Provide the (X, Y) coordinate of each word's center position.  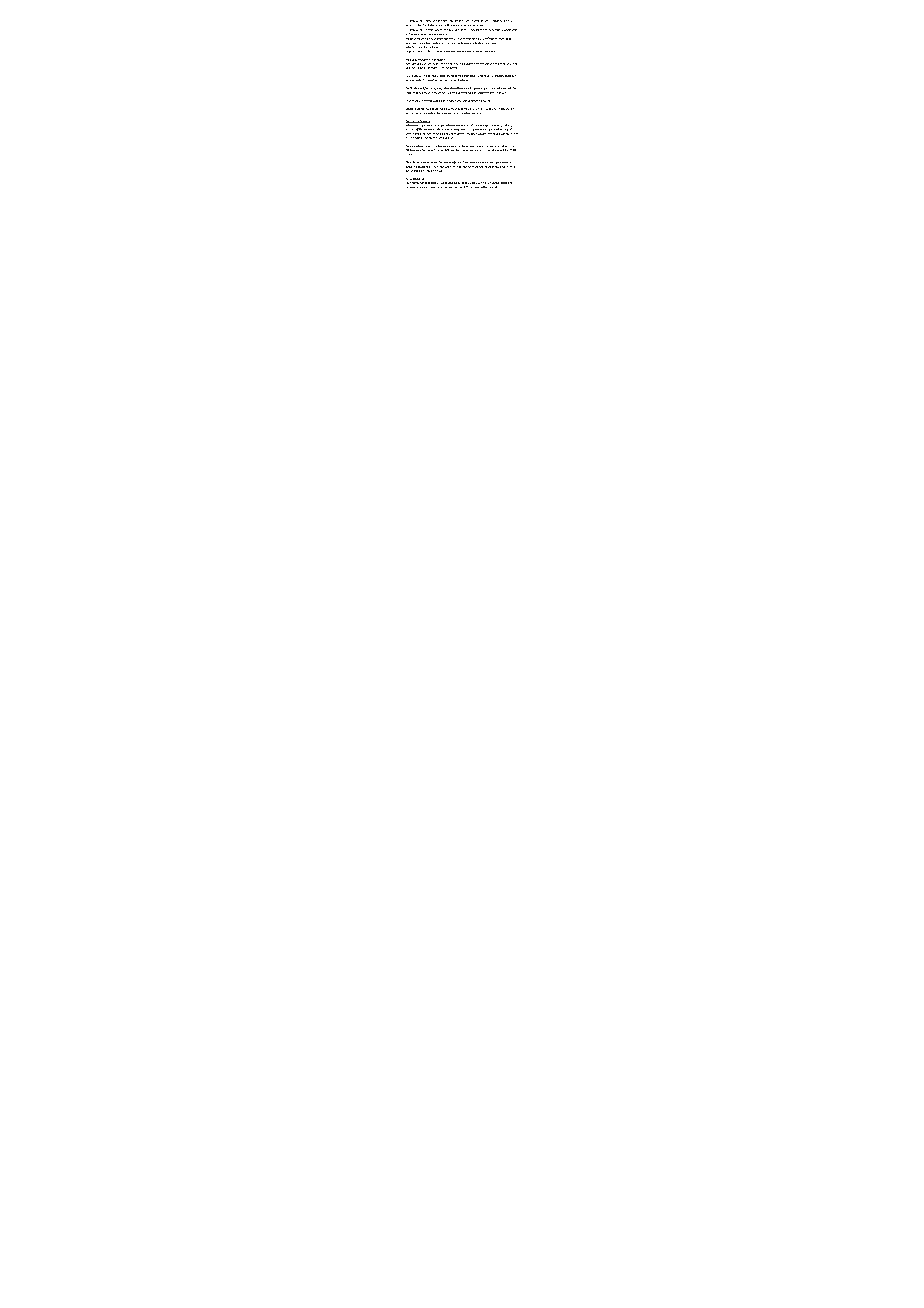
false (427, 183)
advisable (462, 101)
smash (469, 21)
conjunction (507, 109)
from (461, 187)
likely (506, 21)
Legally (410, 52)
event (416, 101)
